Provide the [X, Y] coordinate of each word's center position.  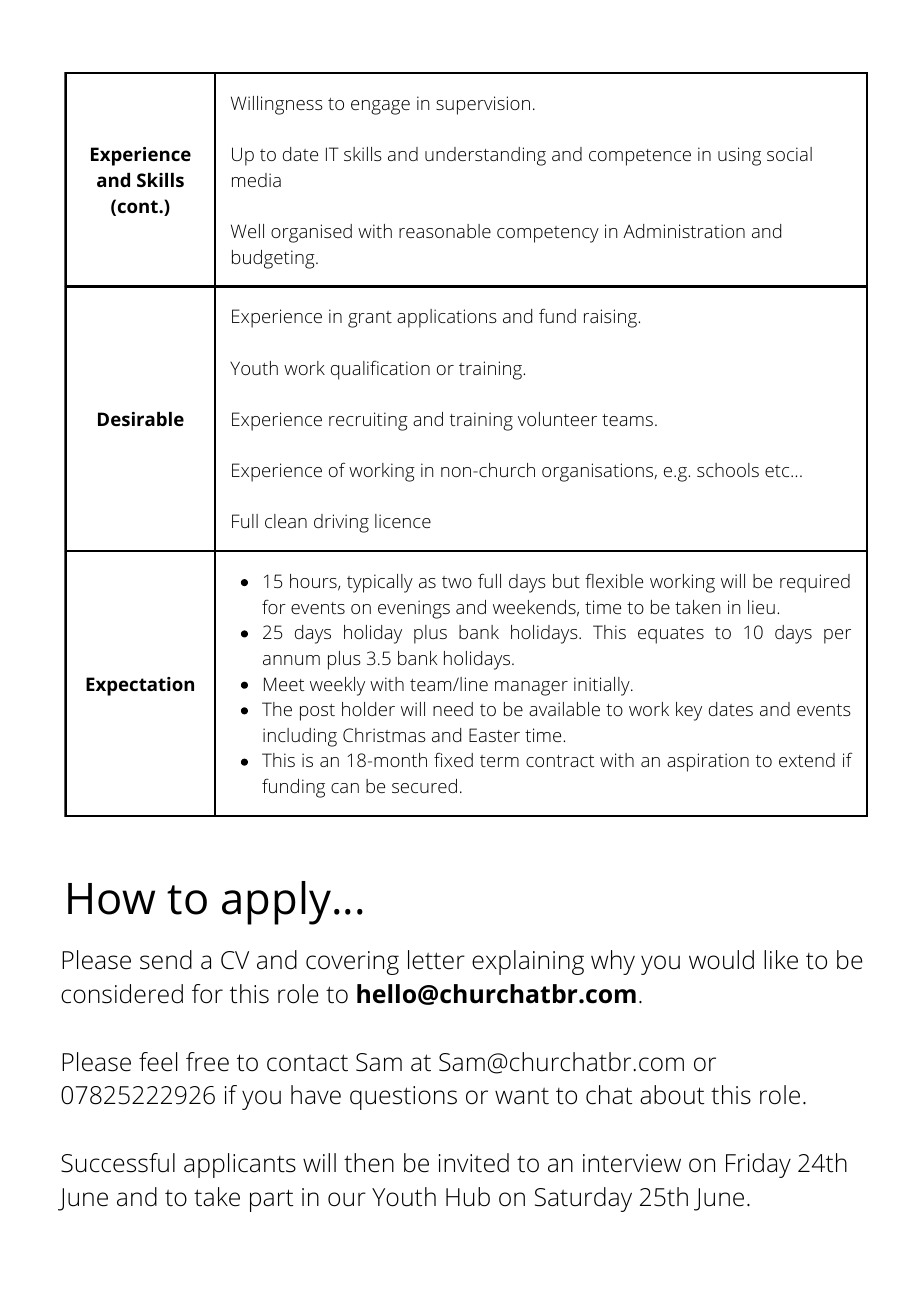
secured [424, 786]
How [111, 899]
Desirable [141, 419]
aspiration [708, 762]
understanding [485, 156]
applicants [240, 1165]
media [256, 180]
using [739, 156]
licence [403, 521]
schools [728, 470]
